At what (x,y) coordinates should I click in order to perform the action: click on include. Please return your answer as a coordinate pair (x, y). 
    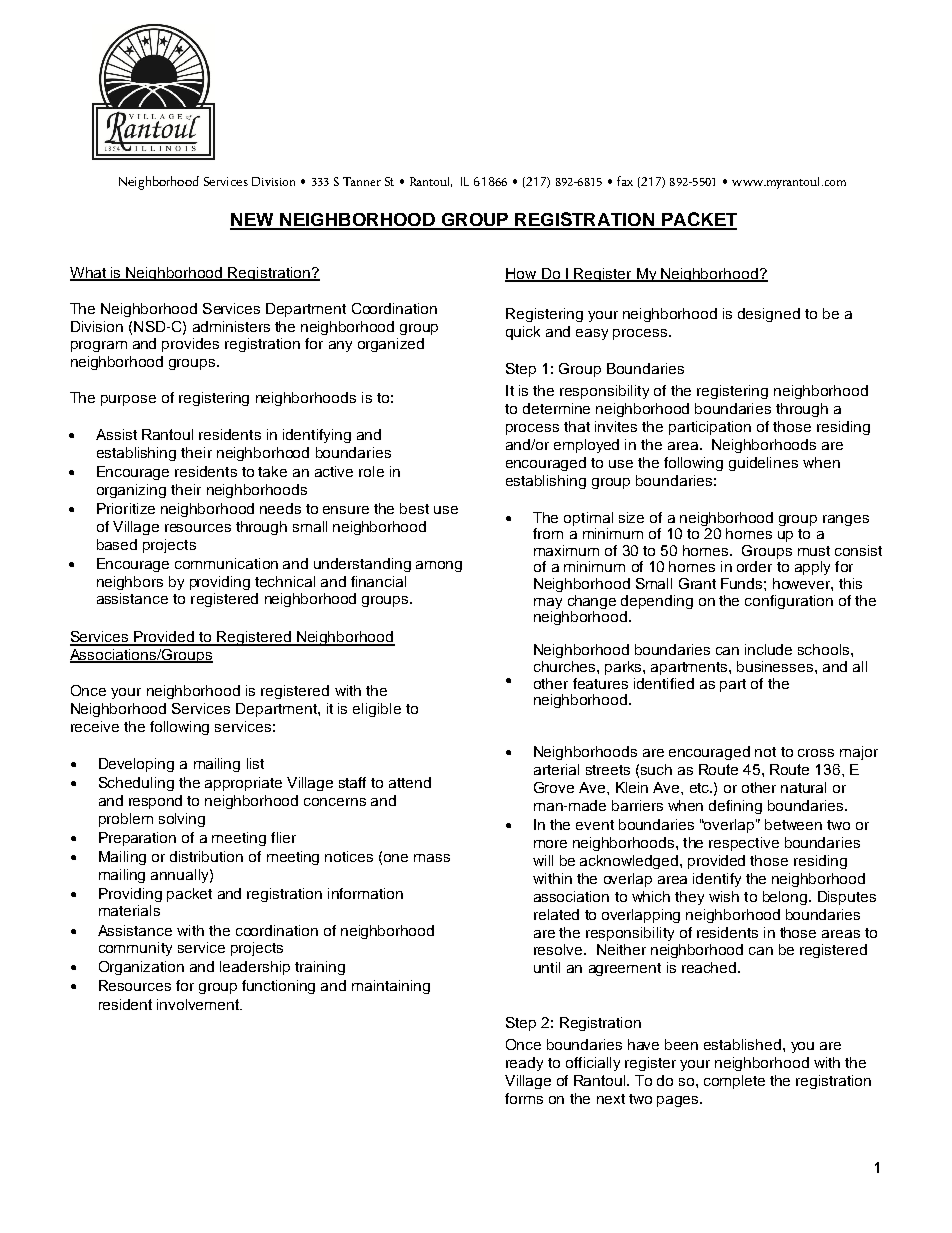
    Looking at the image, I should click on (768, 649).
